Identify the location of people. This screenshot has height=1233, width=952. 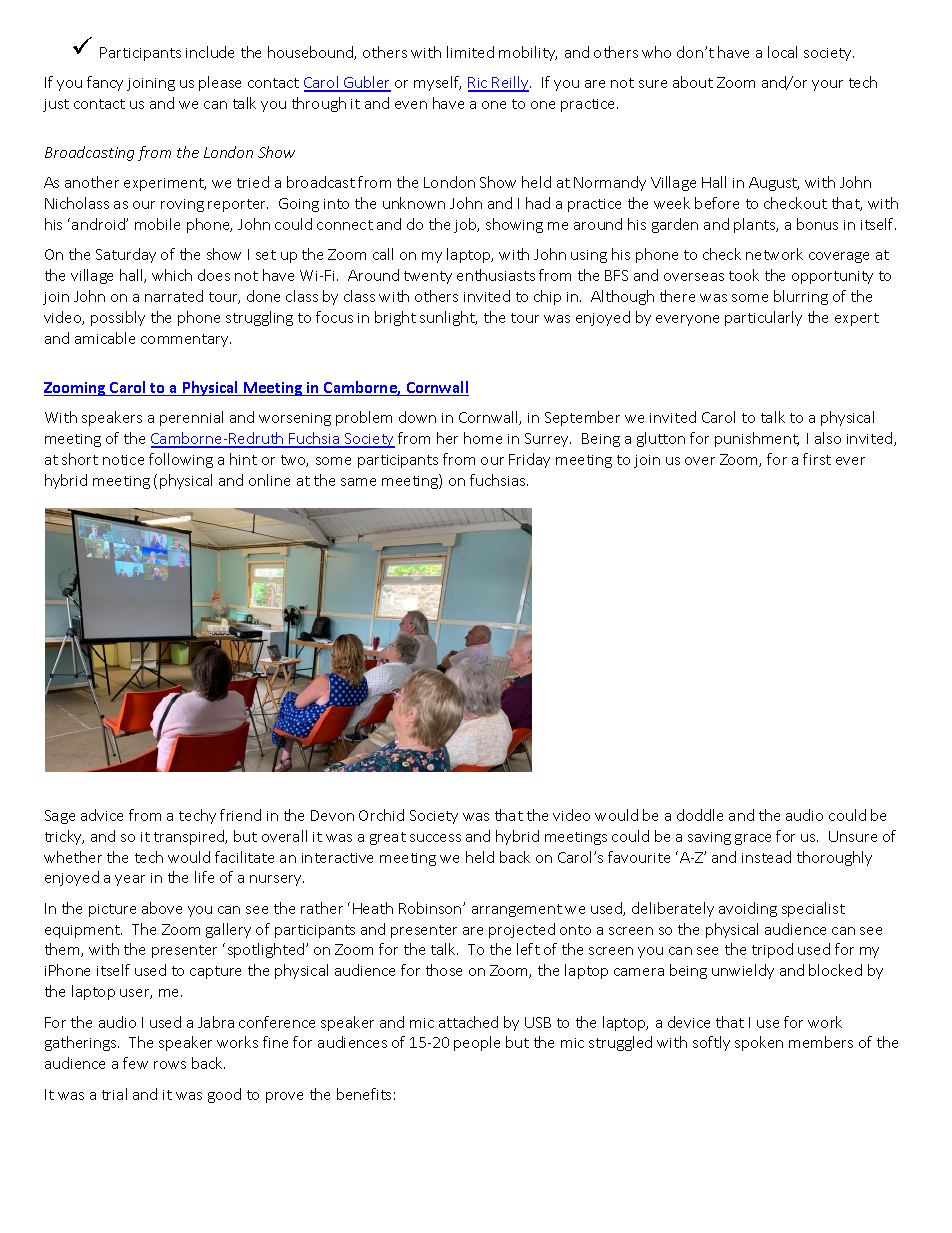
(477, 1043).
